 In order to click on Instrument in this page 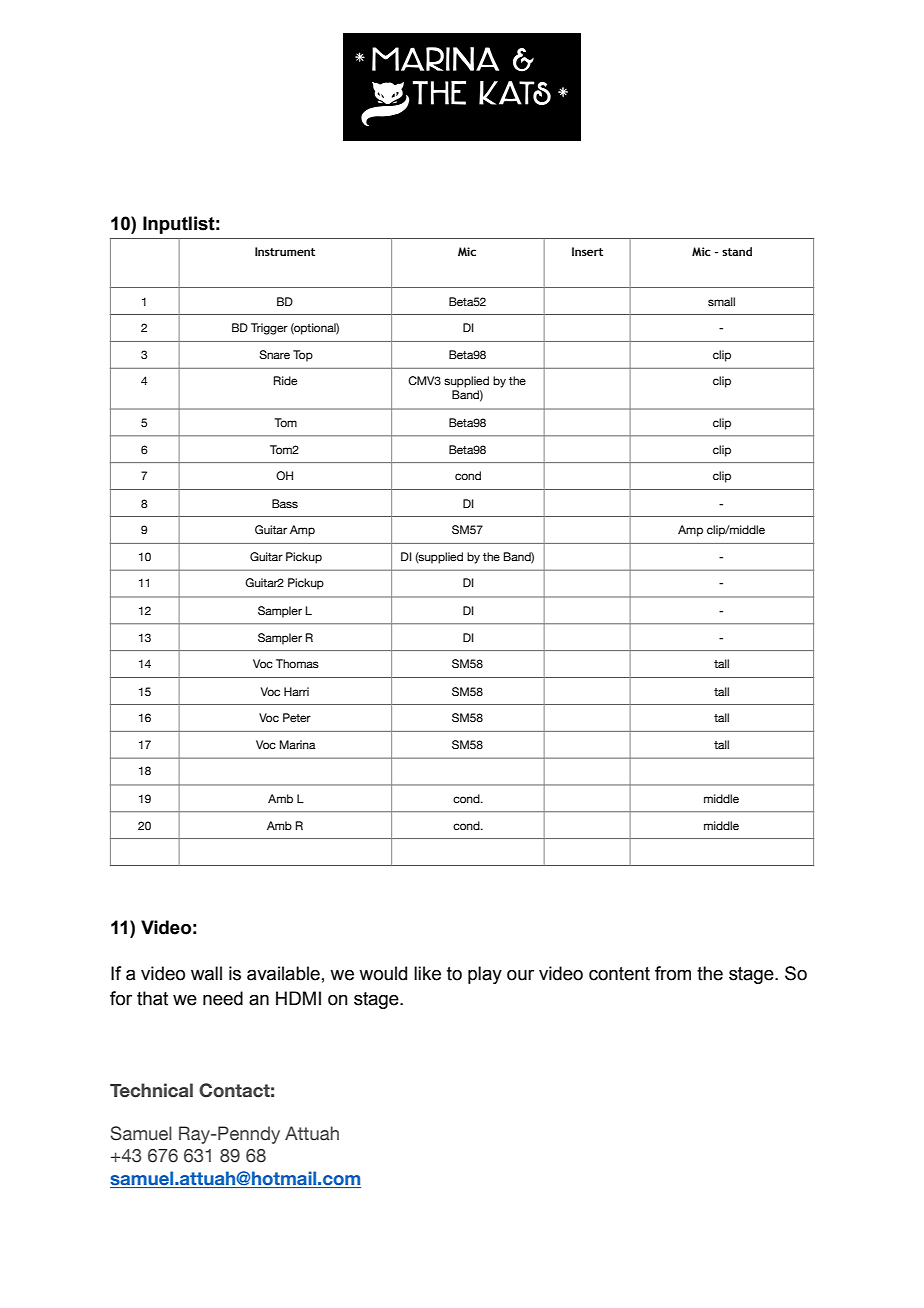, I will do `click(285, 251)`.
